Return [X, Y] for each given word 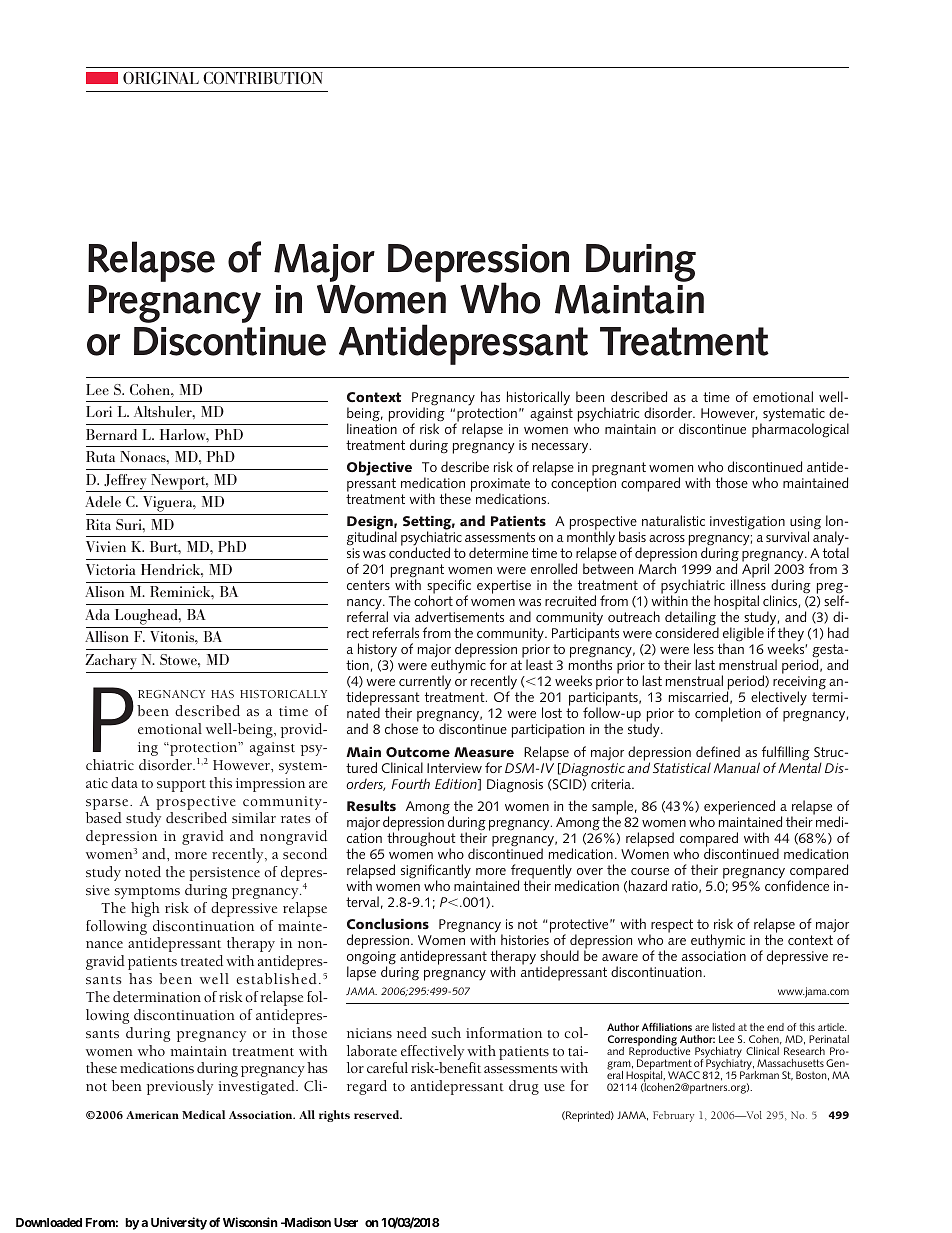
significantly [436, 872]
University [179, 1223]
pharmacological [800, 430]
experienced [739, 807]
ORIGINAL [161, 78]
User [346, 1222]
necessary [561, 448]
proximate [500, 486]
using [805, 524]
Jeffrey [125, 483]
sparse [108, 804]
